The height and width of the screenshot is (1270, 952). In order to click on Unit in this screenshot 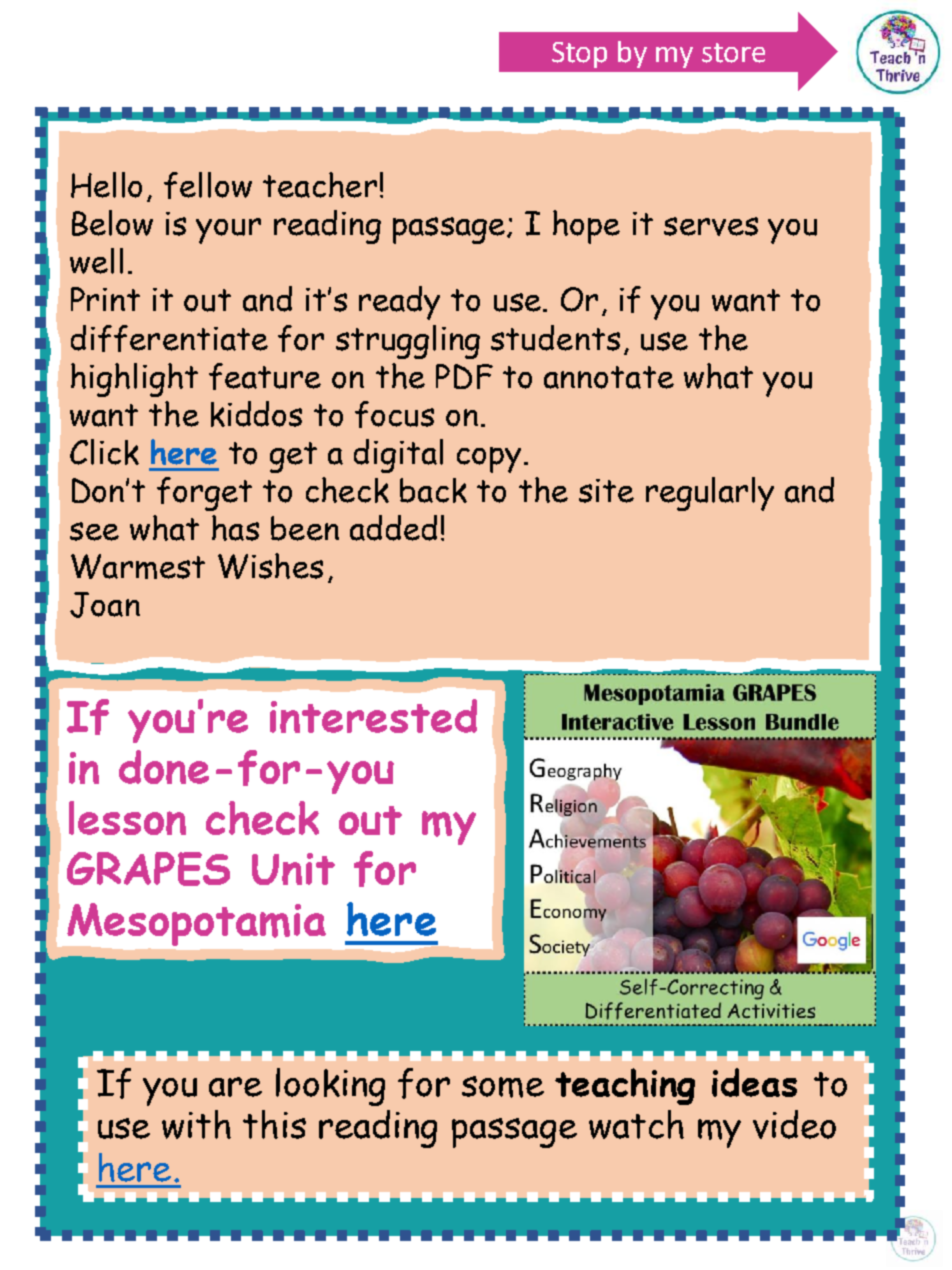, I will do `click(293, 869)`.
